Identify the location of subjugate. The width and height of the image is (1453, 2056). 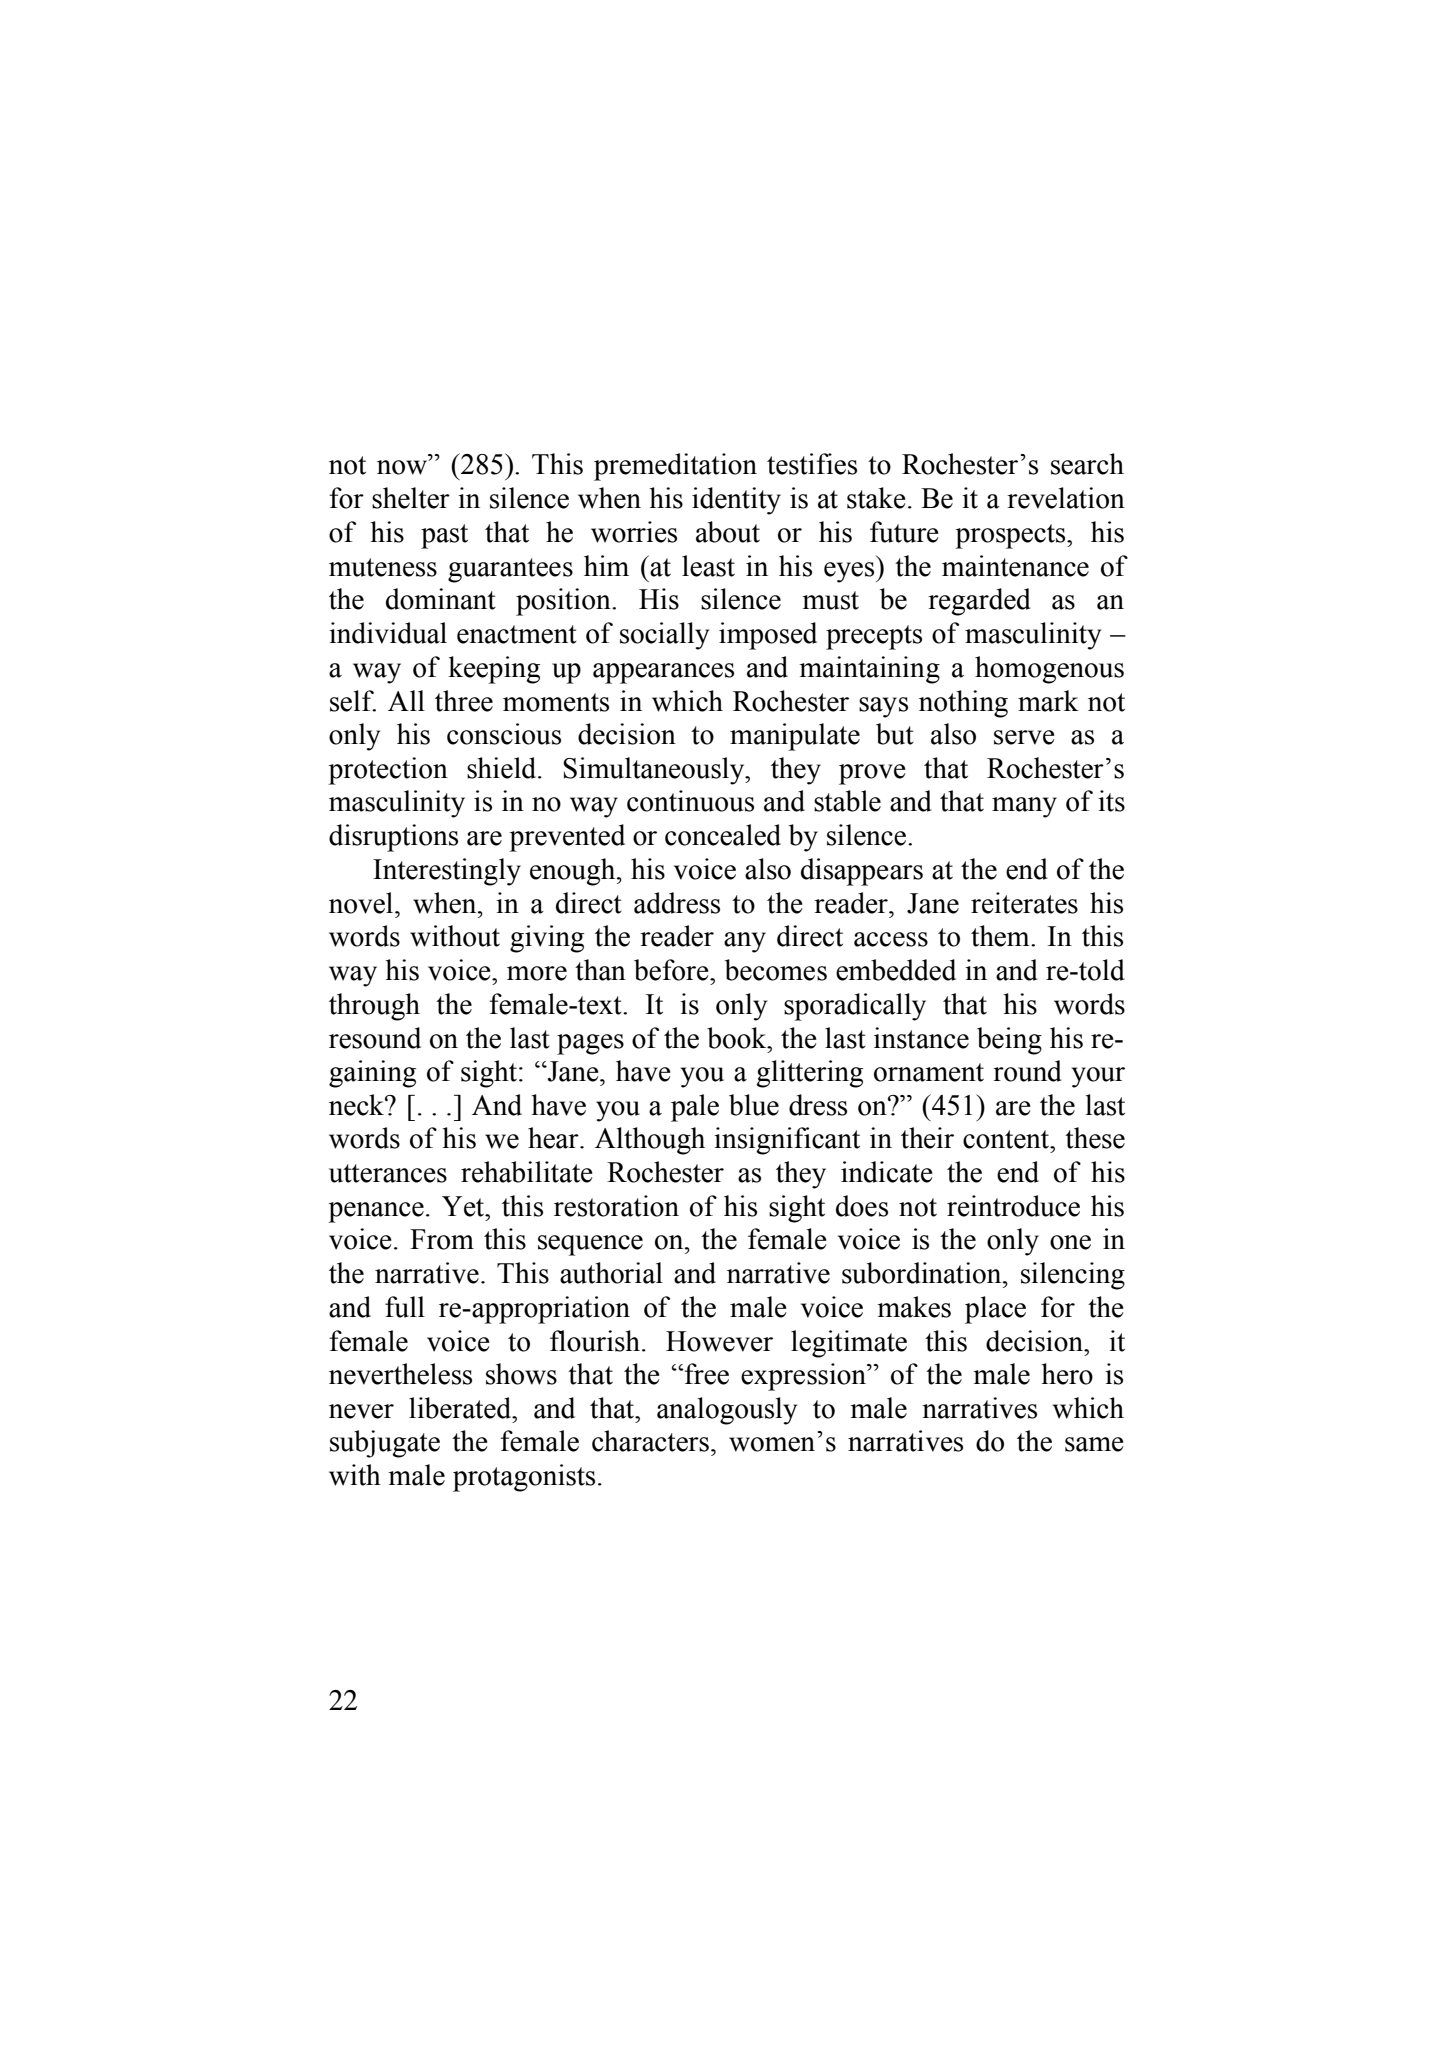
(385, 1444).
